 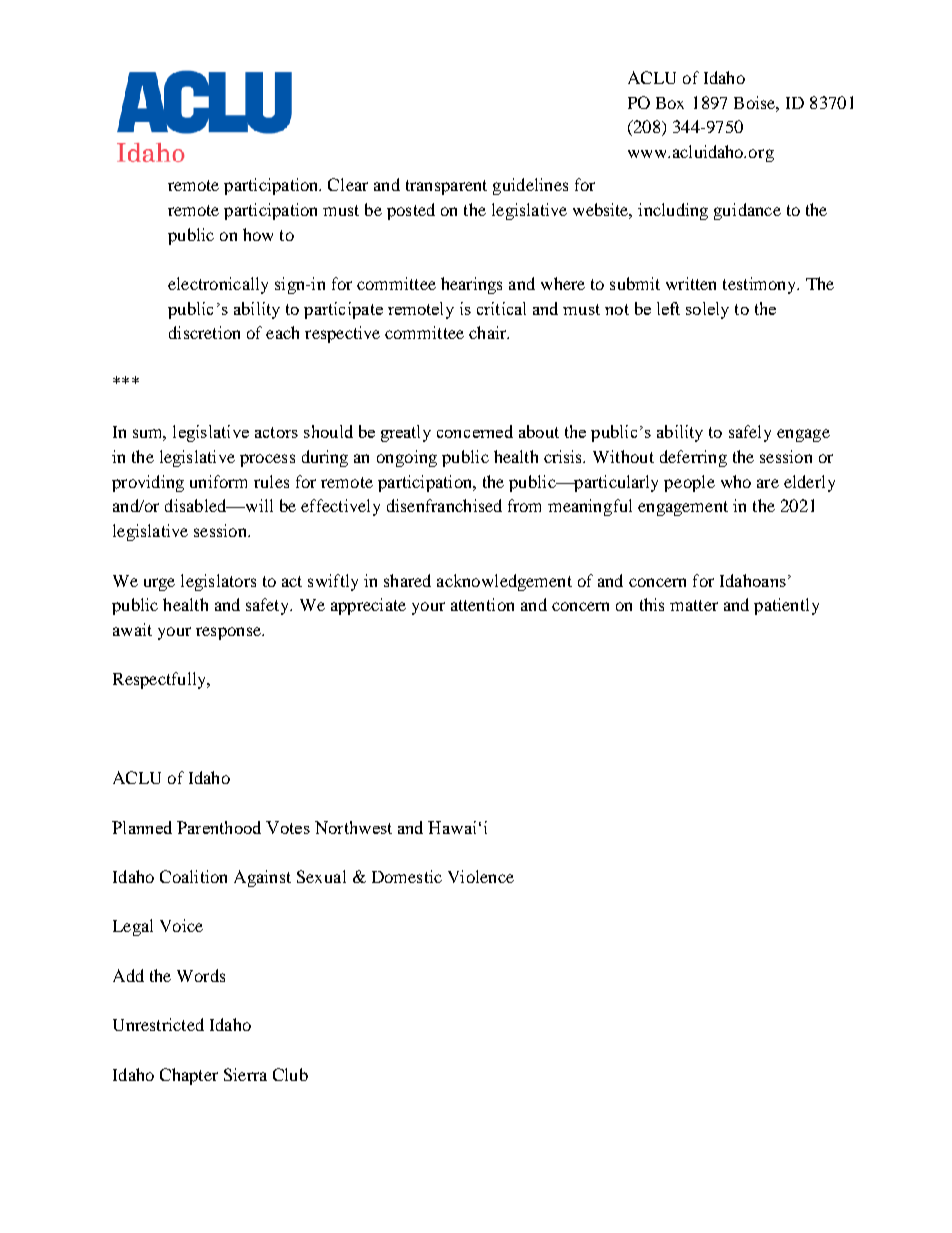 I want to click on transparent, so click(x=446, y=187).
